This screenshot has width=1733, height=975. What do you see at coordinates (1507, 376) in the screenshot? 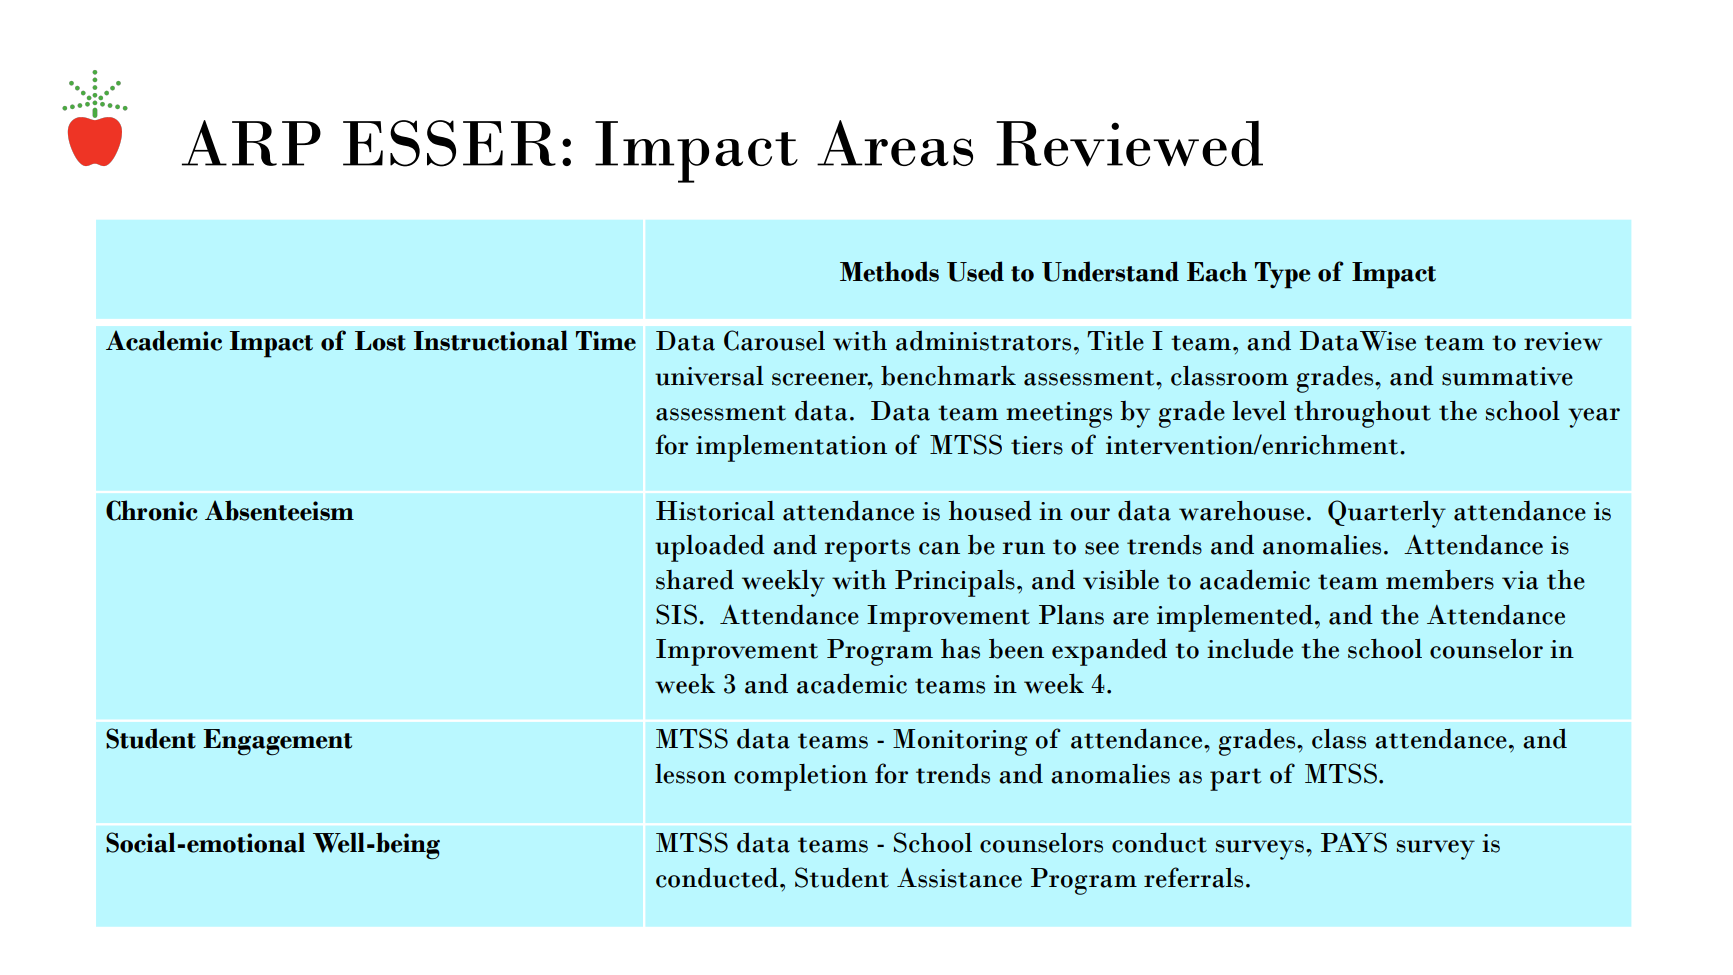
I see `summative` at bounding box center [1507, 376].
